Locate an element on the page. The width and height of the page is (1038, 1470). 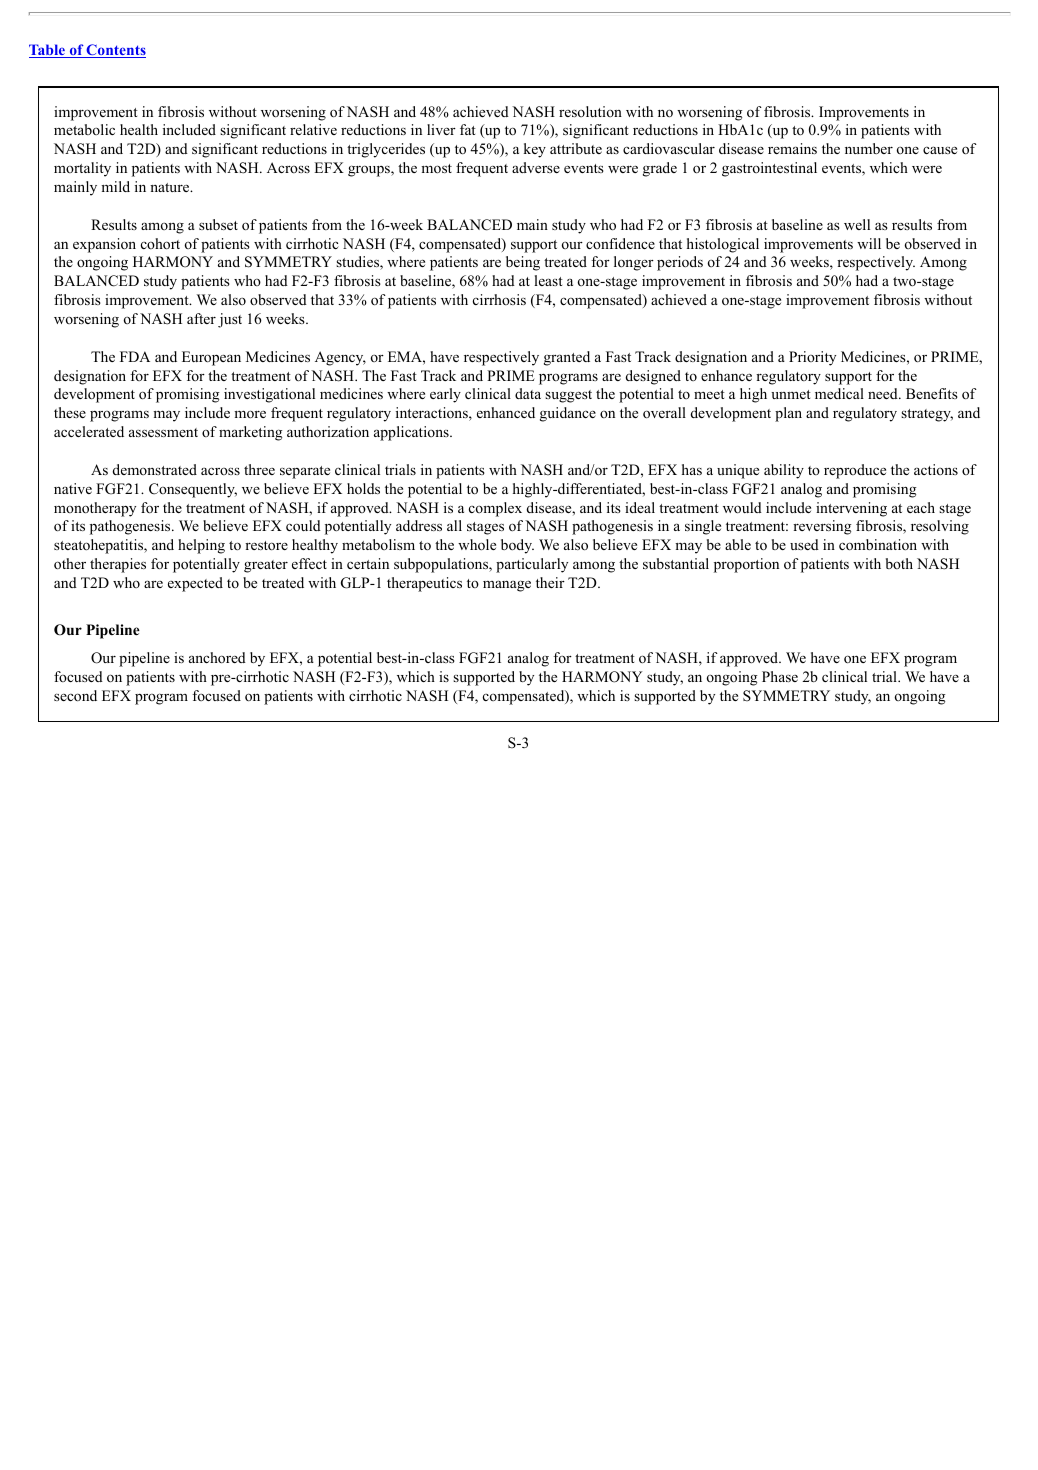
will is located at coordinates (869, 243).
